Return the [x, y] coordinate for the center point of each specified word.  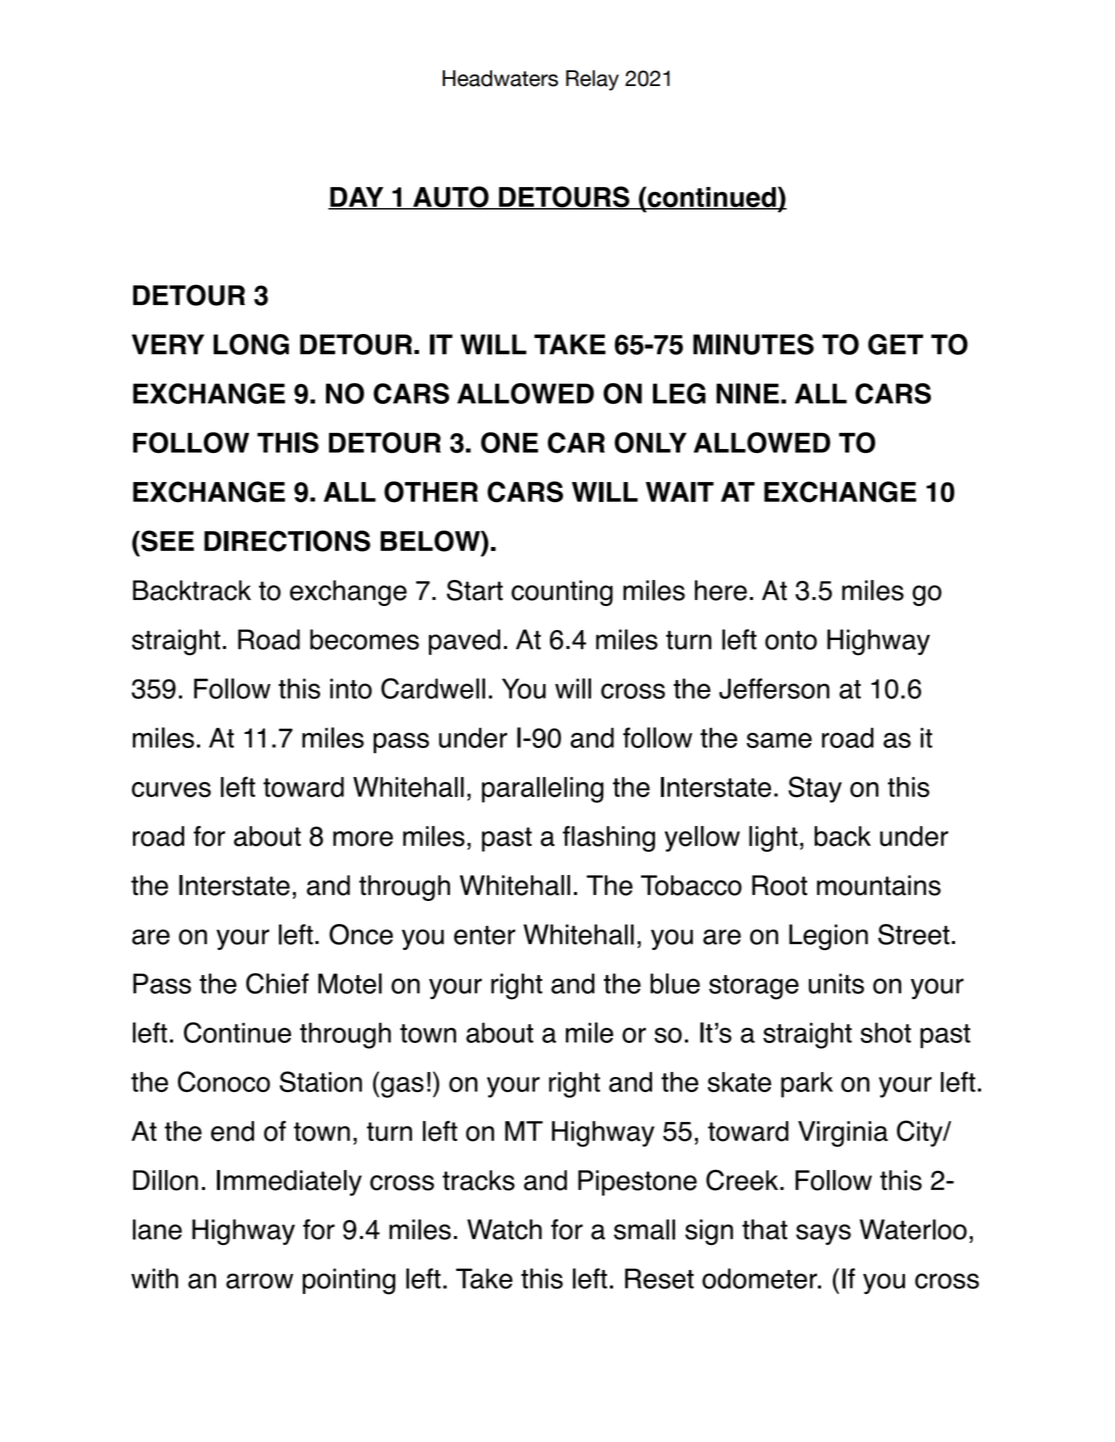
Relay [592, 80]
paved [464, 642]
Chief [277, 983]
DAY [357, 198]
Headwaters [500, 78]
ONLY [650, 442]
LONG [251, 344]
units [836, 983]
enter [485, 935]
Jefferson [774, 688]
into [351, 688]
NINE [747, 393]
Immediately [289, 1183]
